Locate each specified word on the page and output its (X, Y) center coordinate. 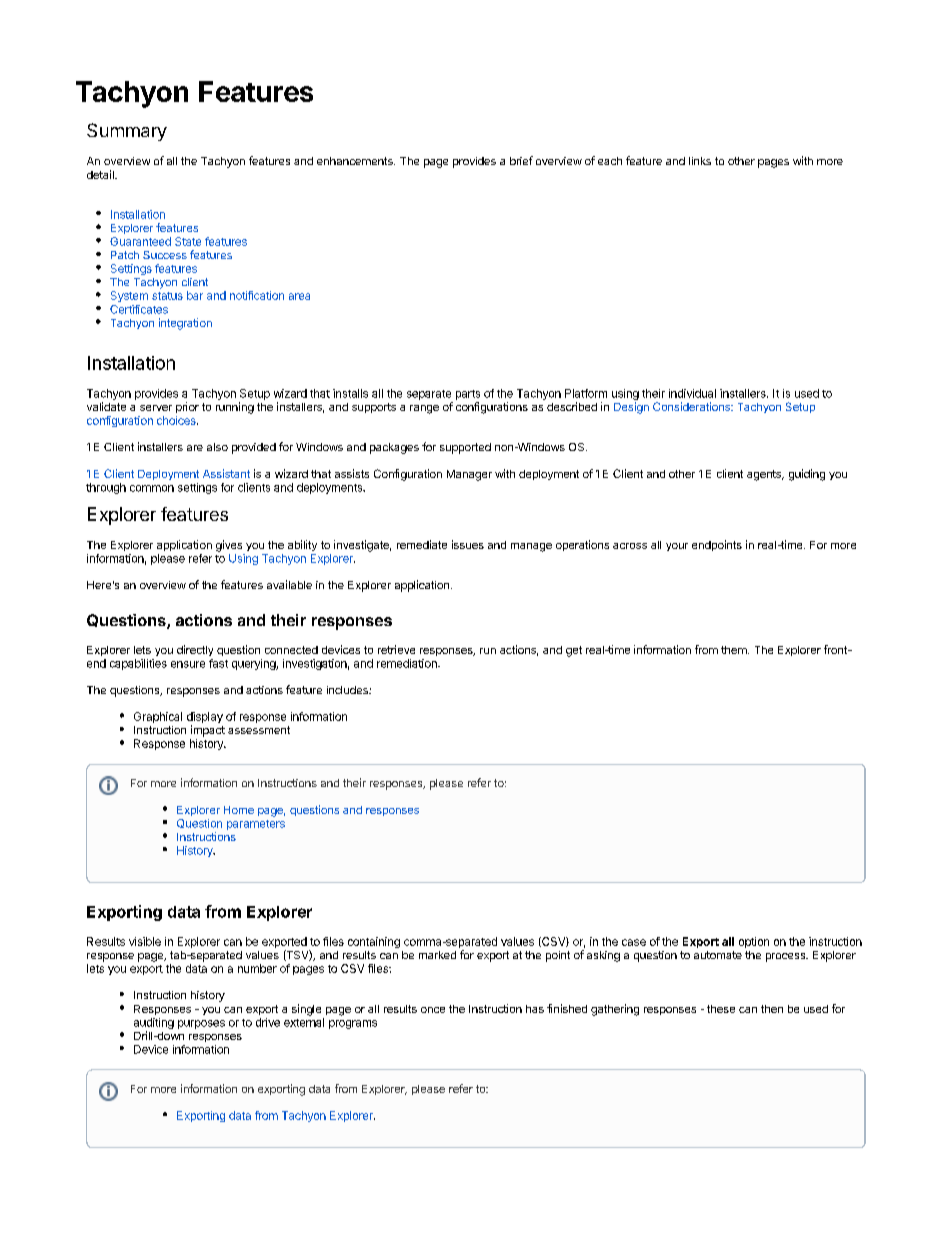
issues (468, 544)
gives (229, 546)
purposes (201, 1024)
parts (468, 395)
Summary (127, 132)
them (735, 650)
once (433, 1010)
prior (187, 407)
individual (692, 393)
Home (239, 810)
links (700, 161)
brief (521, 160)
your (677, 547)
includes (348, 690)
